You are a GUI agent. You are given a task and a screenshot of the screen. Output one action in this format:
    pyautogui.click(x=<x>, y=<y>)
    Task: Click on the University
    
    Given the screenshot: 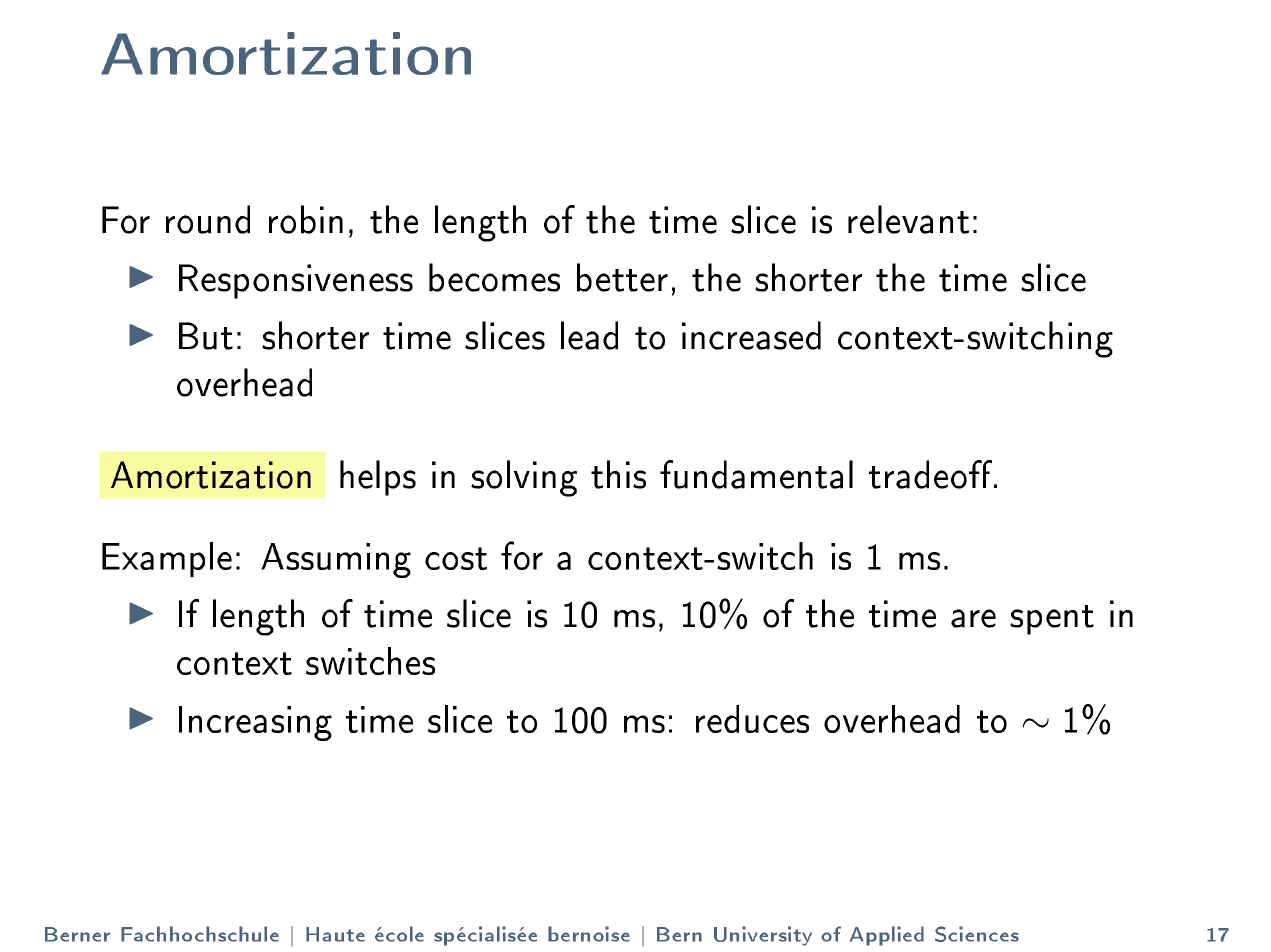 What is the action you would take?
    pyautogui.click(x=763, y=936)
